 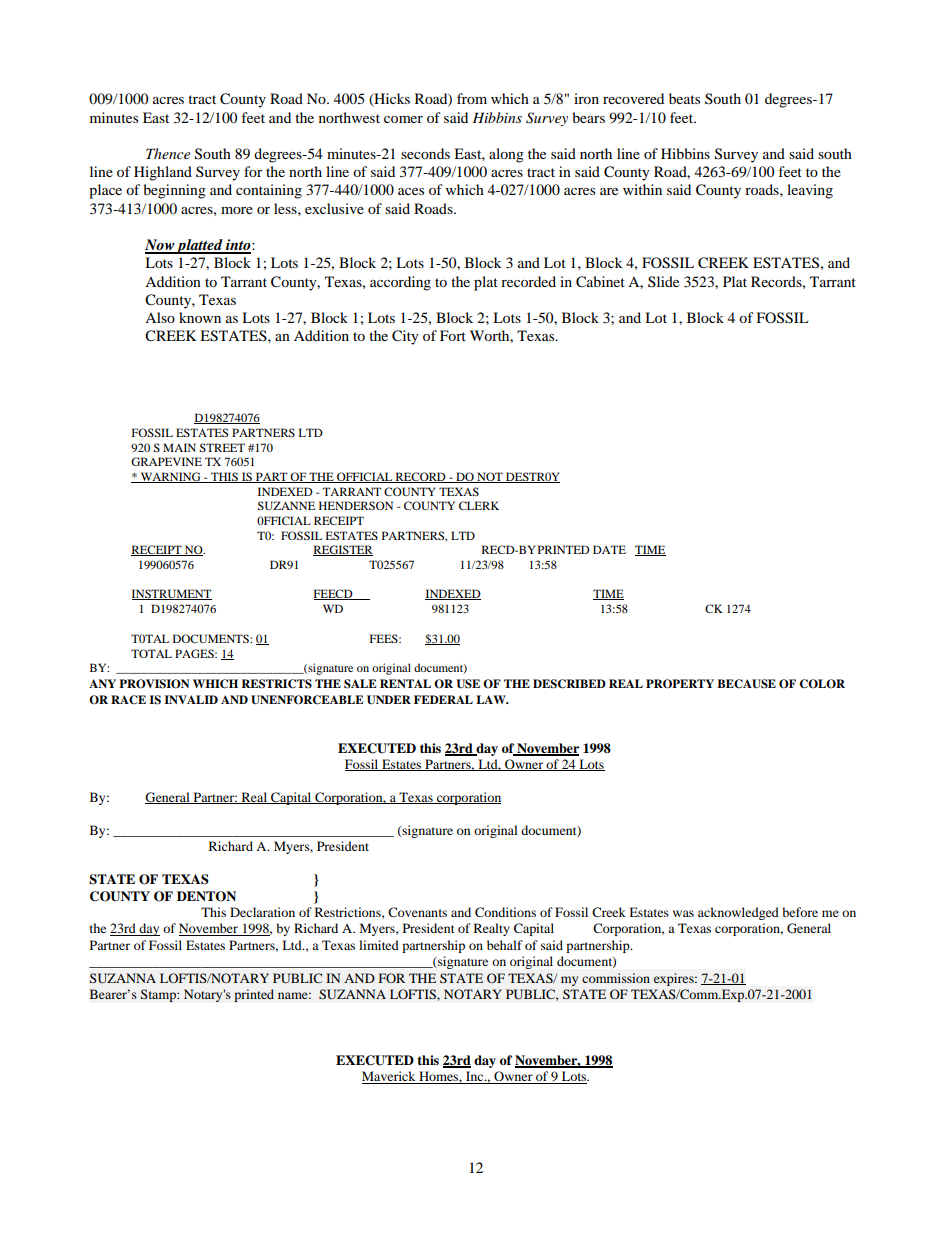 I want to click on beats, so click(x=684, y=98).
